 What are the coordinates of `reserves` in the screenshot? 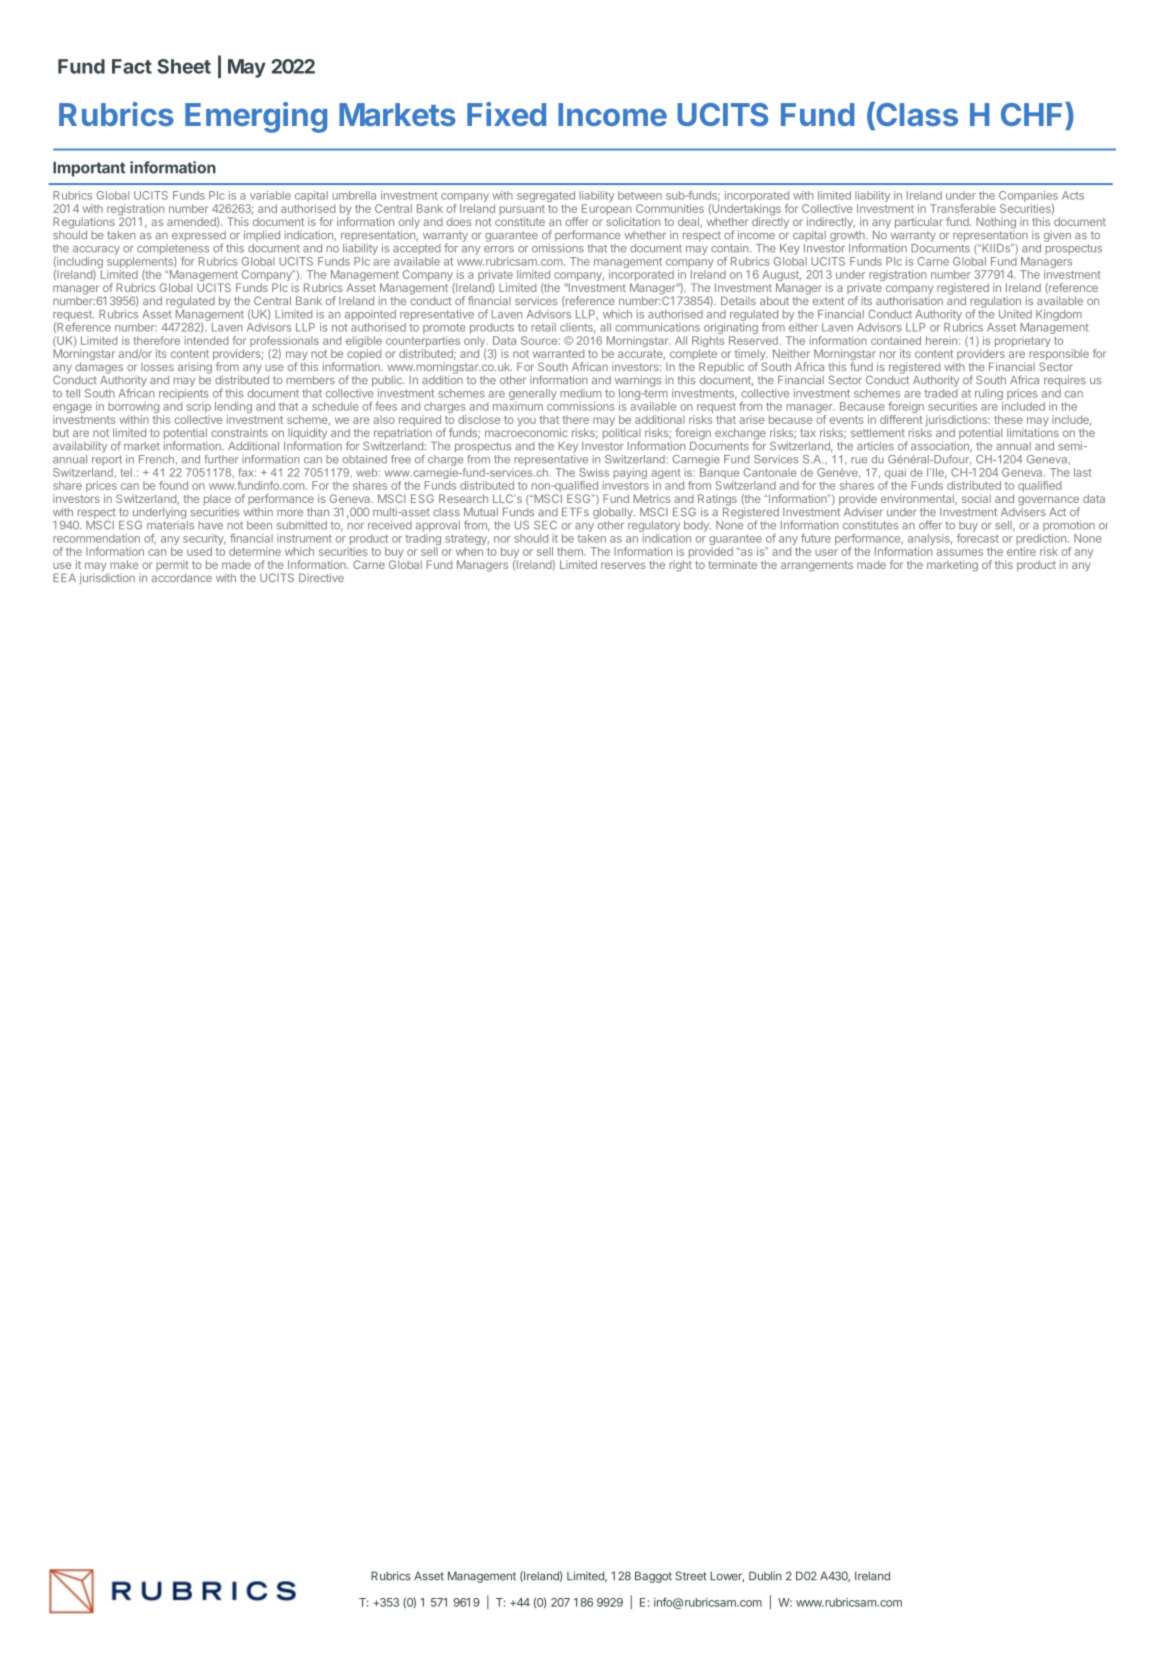 It's located at (623, 565).
